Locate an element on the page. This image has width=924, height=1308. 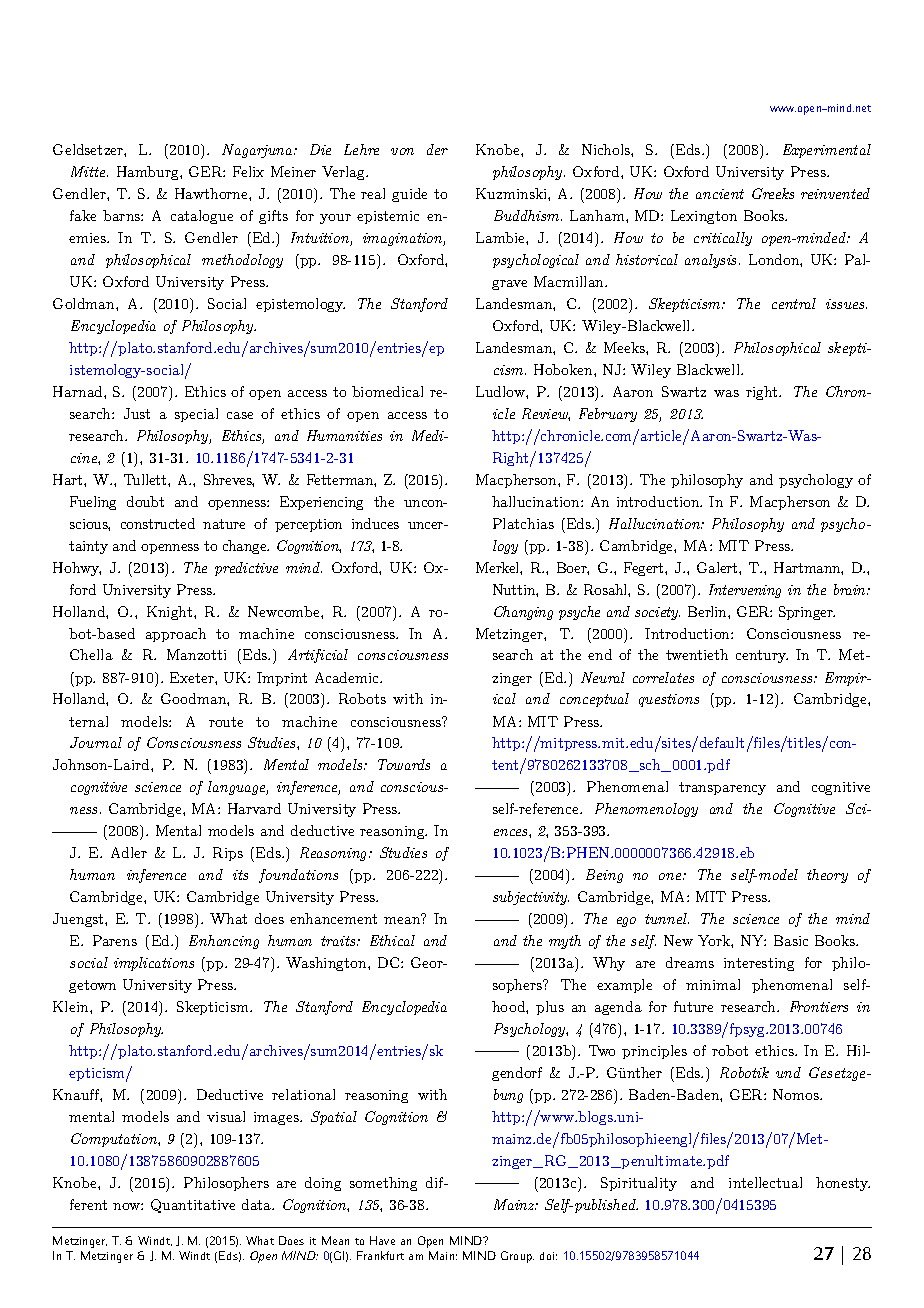
Intervening is located at coordinates (745, 591).
